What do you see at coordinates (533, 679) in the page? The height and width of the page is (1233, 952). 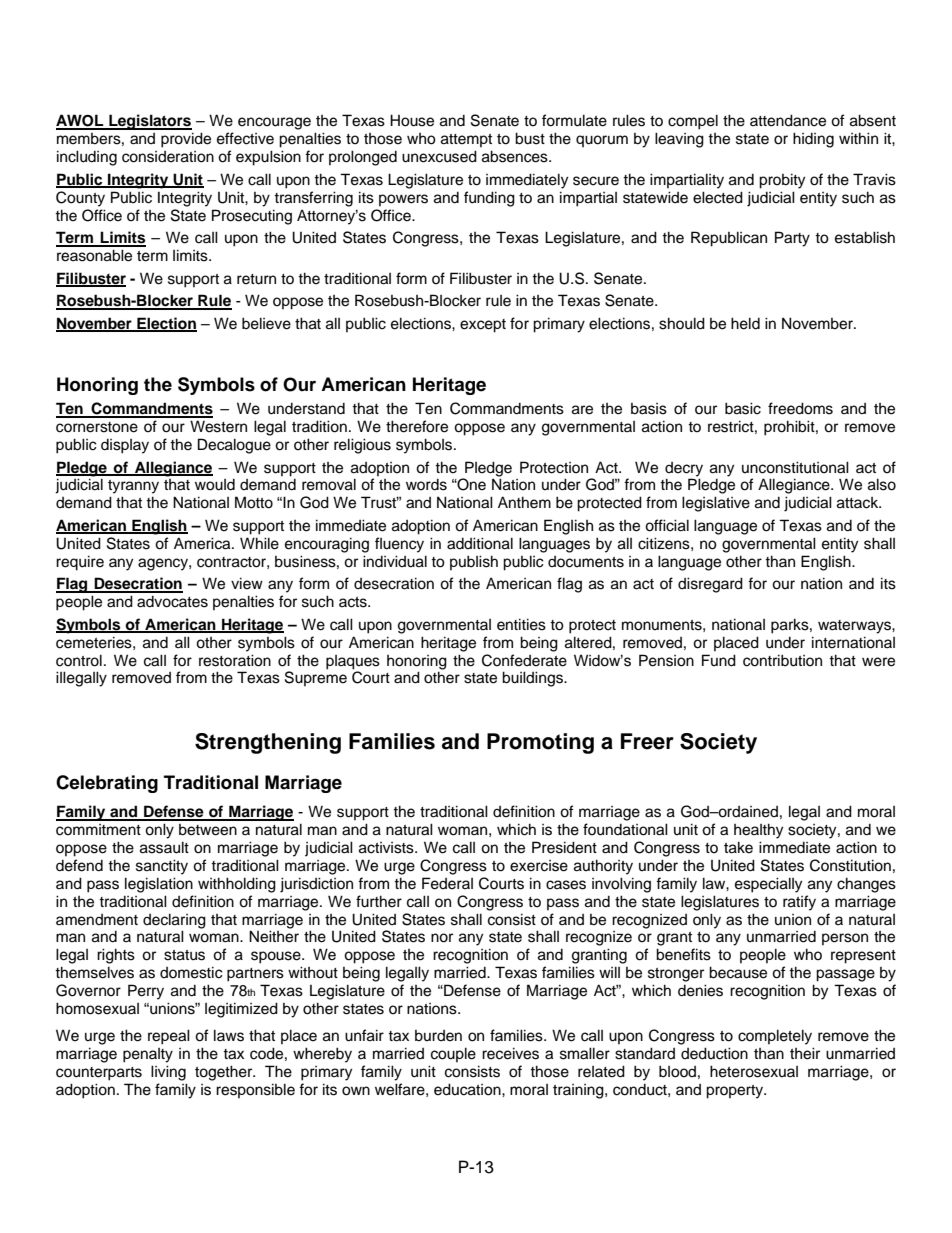 I see `buildings` at bounding box center [533, 679].
